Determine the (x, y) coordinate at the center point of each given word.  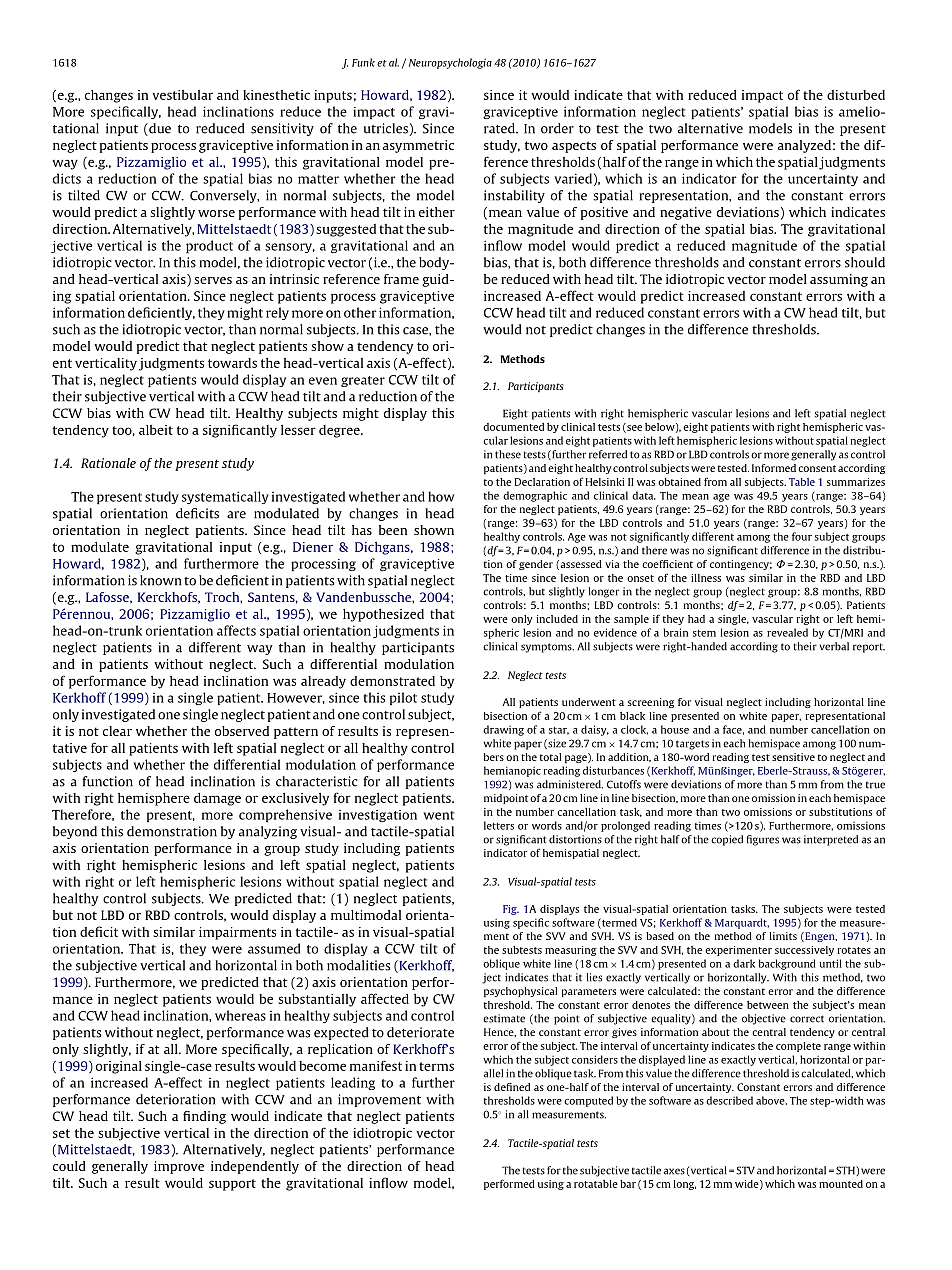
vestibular (182, 95)
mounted (841, 1184)
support (232, 1185)
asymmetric (418, 146)
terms (436, 1066)
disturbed (856, 95)
